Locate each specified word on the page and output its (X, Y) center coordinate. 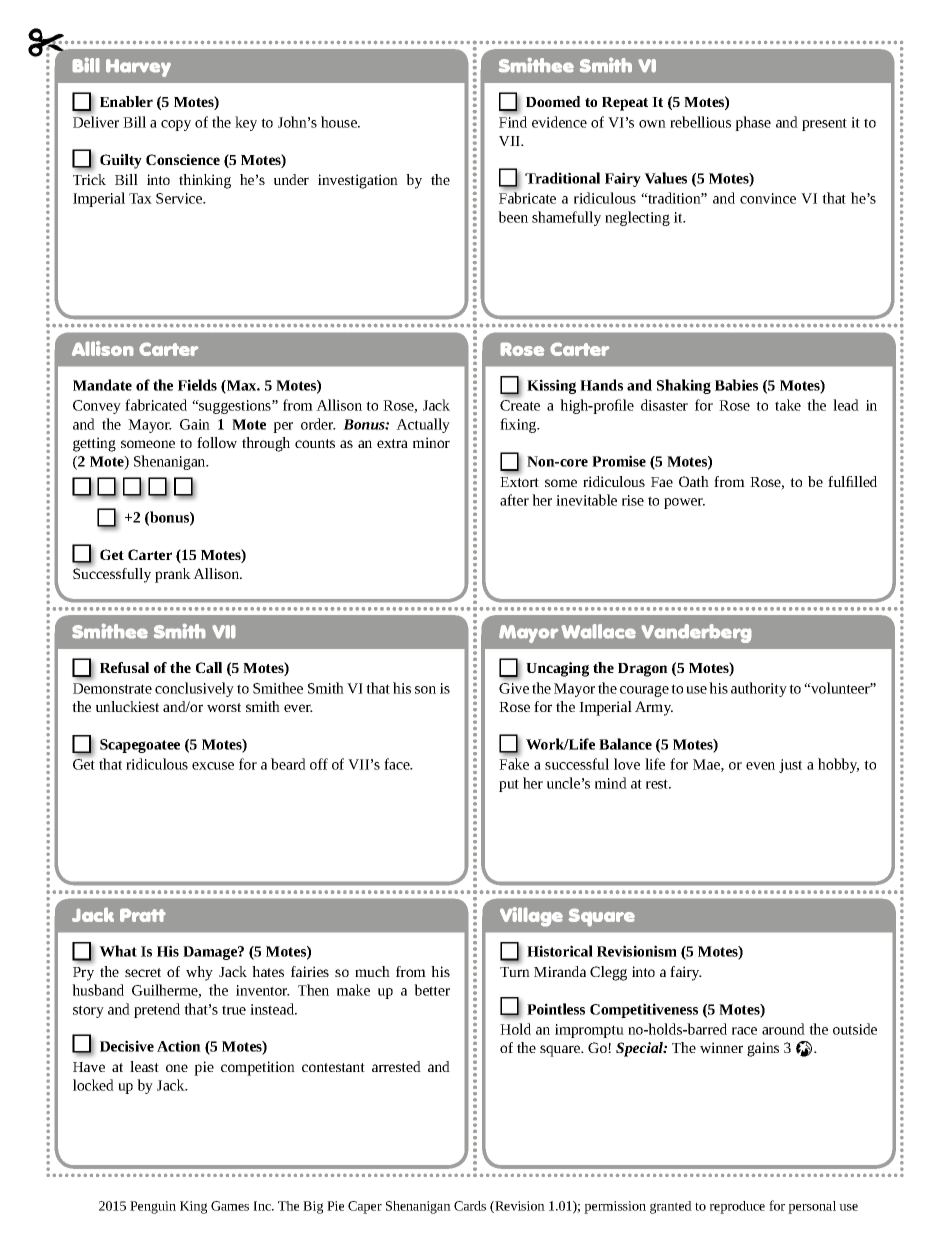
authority (759, 689)
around (783, 1029)
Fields (197, 385)
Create (520, 405)
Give (514, 688)
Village (531, 917)
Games (230, 1206)
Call (209, 667)
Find (513, 122)
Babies (736, 385)
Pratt (143, 915)
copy (176, 125)
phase (753, 123)
